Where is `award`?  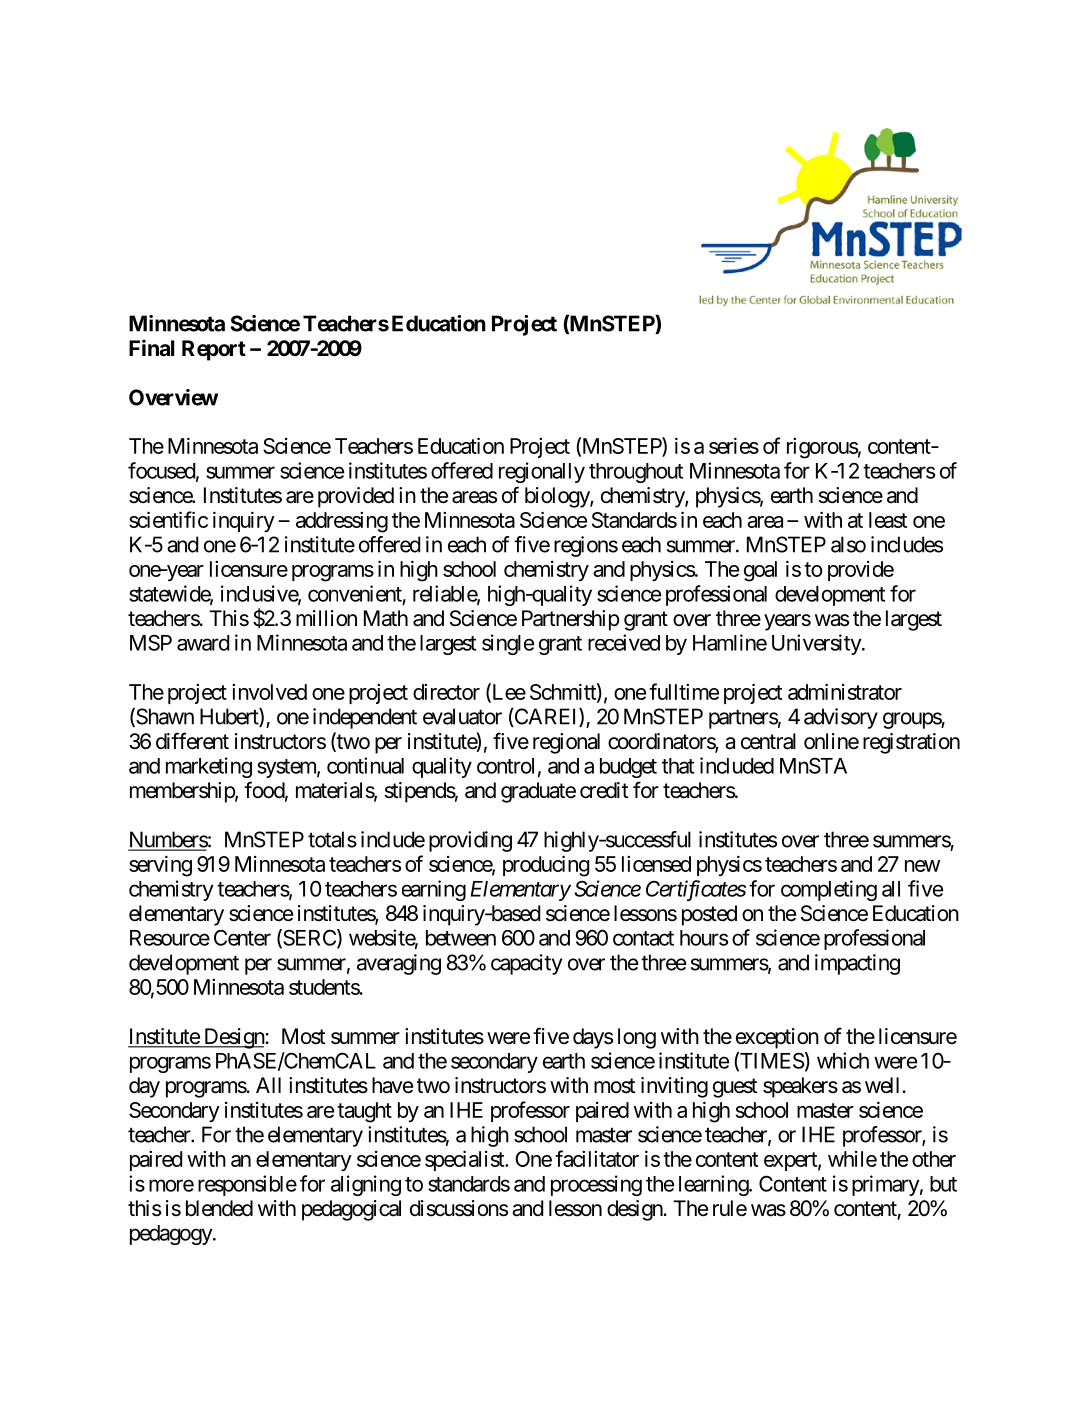 award is located at coordinates (203, 643).
